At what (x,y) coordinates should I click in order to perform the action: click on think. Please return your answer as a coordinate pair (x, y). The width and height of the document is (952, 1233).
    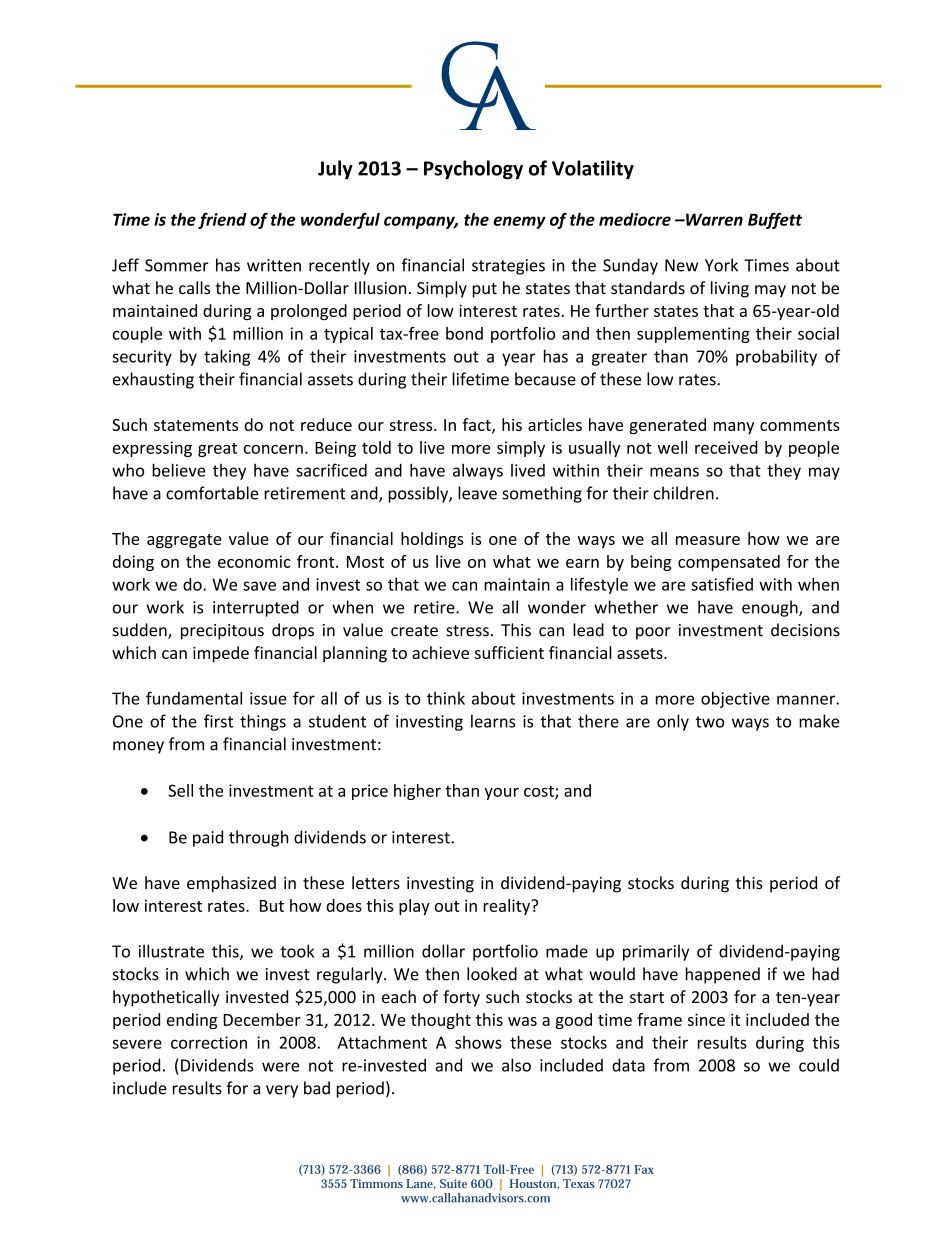
    Looking at the image, I should click on (446, 698).
